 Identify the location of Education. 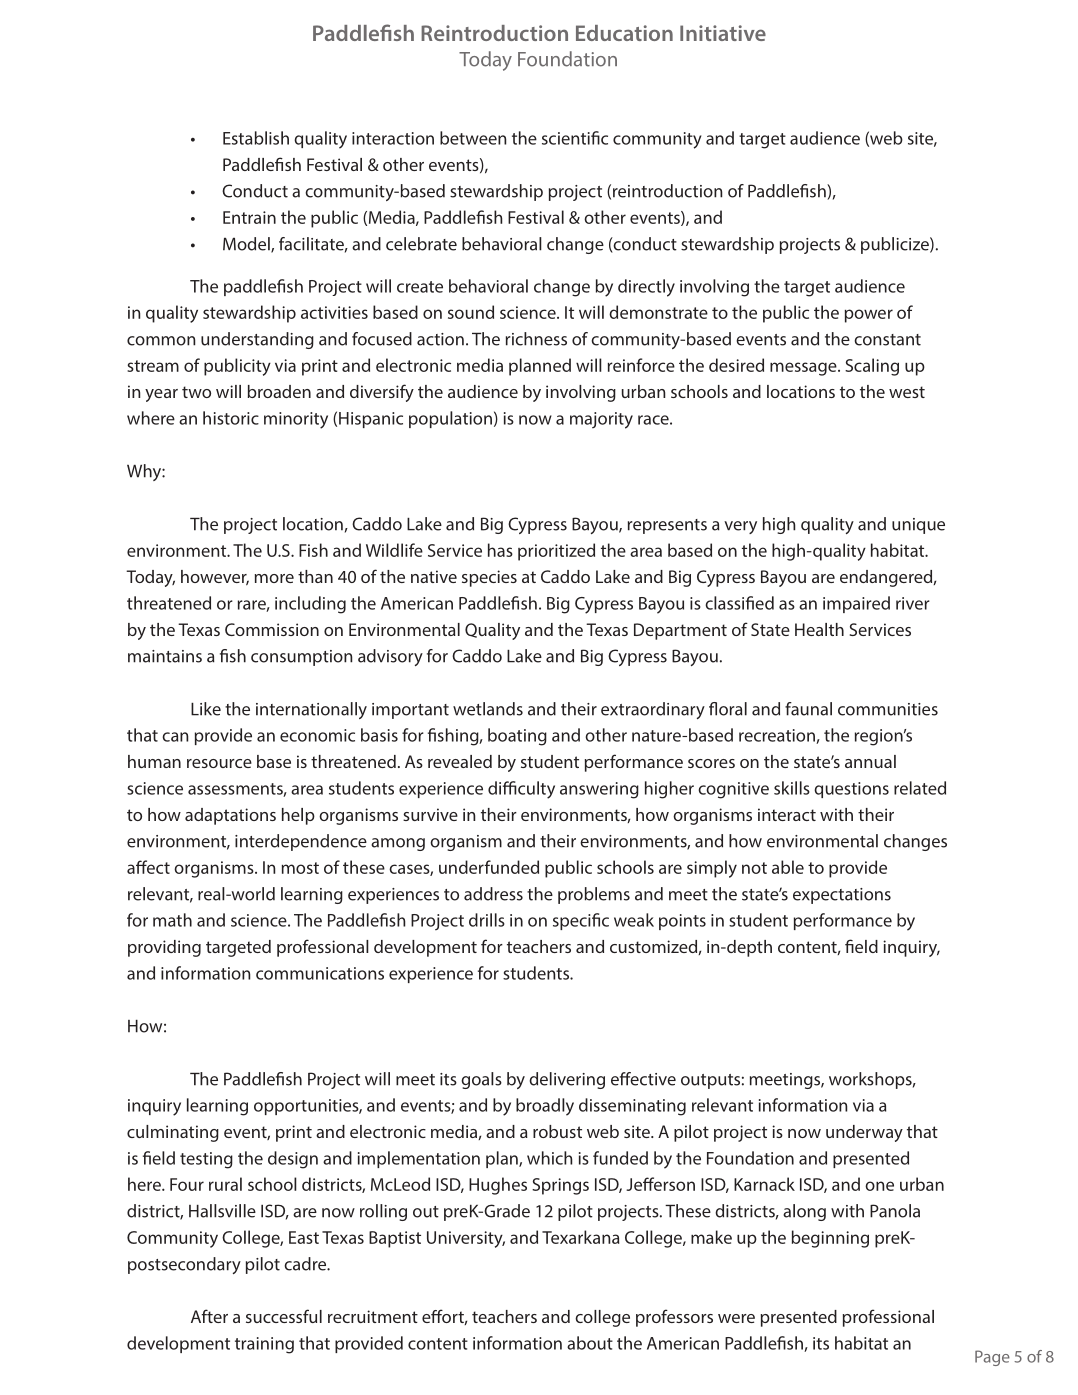
(624, 33).
